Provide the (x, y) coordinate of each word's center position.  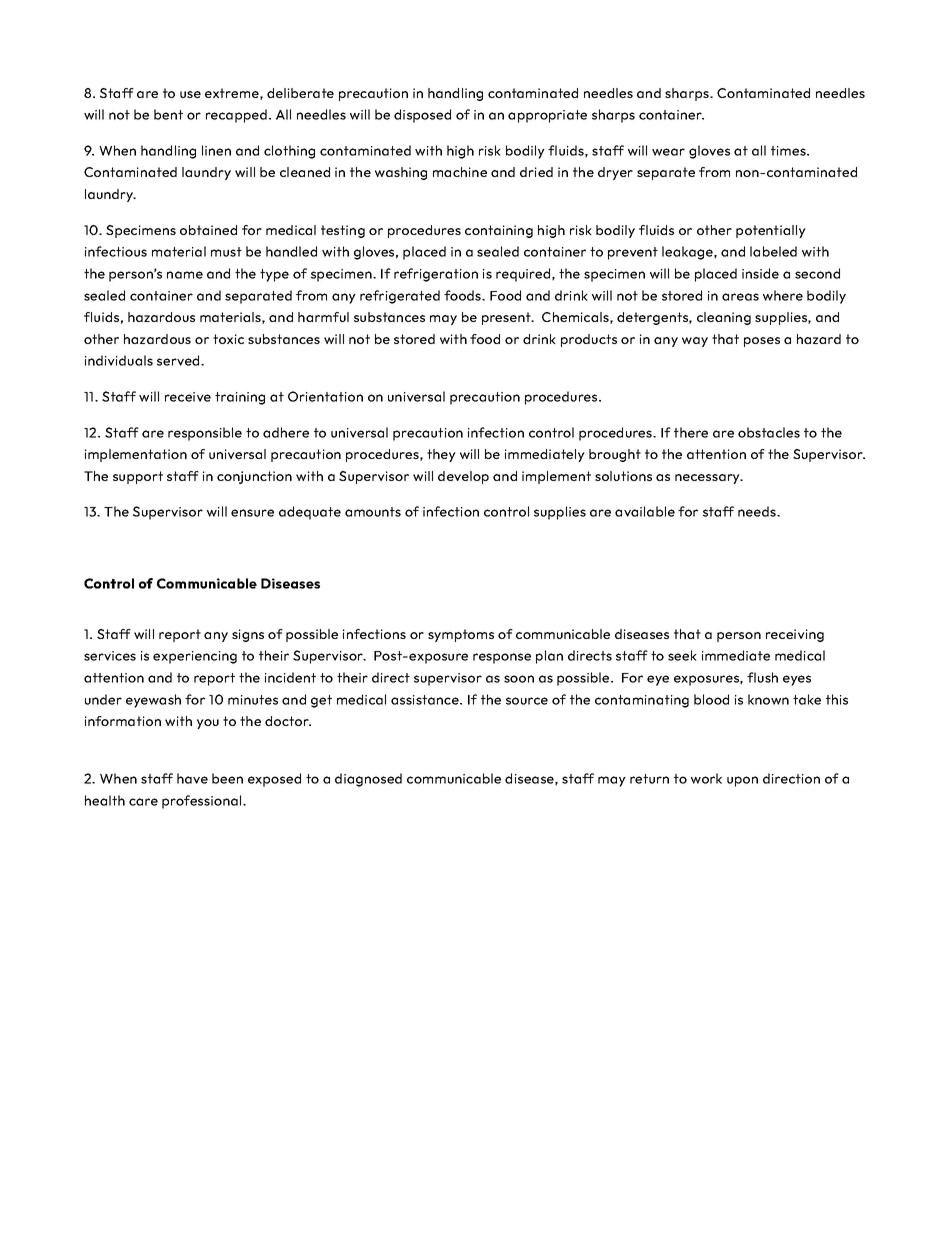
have (192, 778)
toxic (228, 339)
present (507, 318)
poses (762, 342)
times (789, 151)
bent (168, 114)
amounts (373, 512)
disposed (422, 116)
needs (758, 511)
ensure (252, 513)
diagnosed (368, 780)
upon (742, 781)
